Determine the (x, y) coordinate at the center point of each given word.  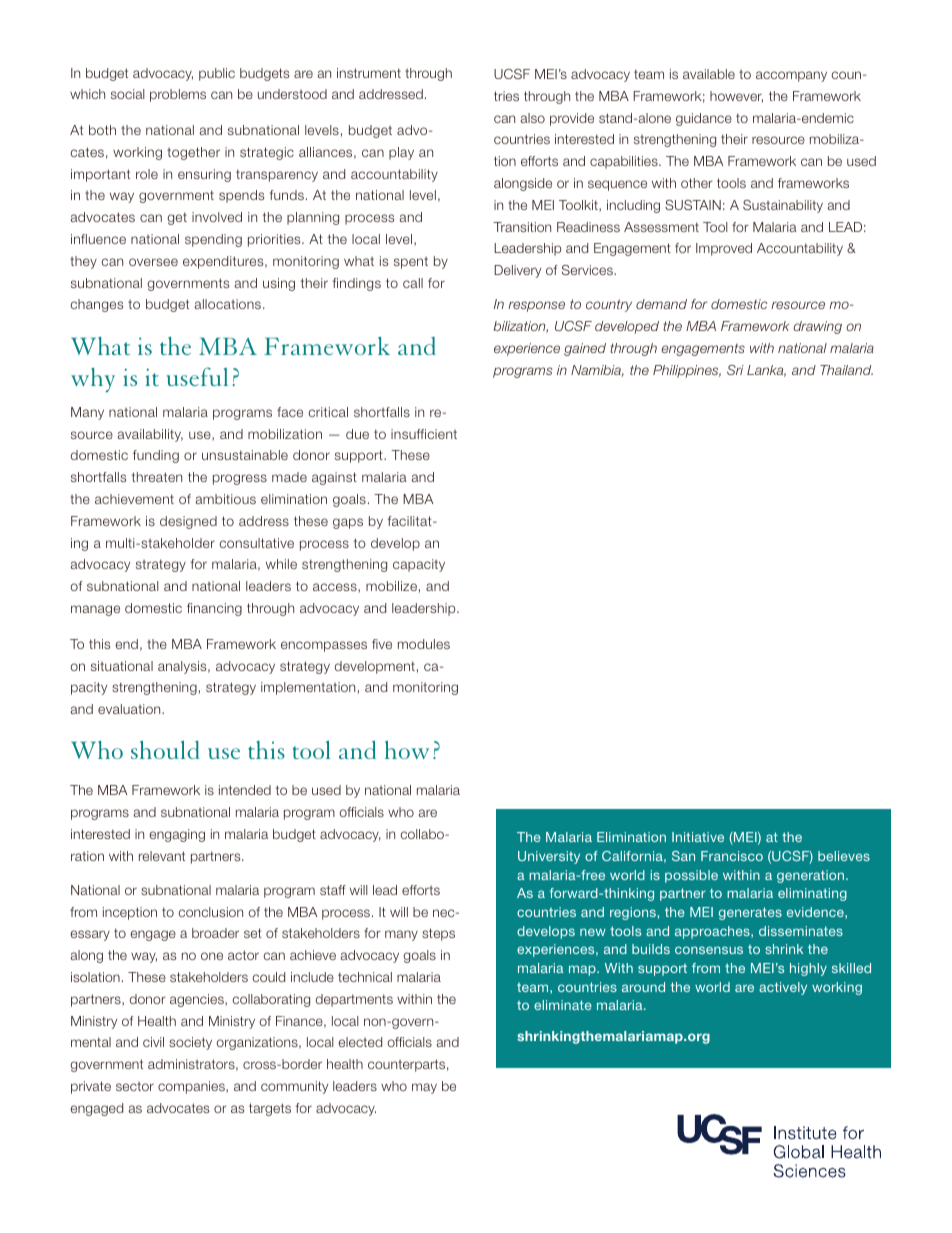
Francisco (732, 856)
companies (192, 1087)
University (549, 857)
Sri (735, 370)
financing (214, 609)
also (533, 118)
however (736, 97)
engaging (177, 835)
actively (783, 988)
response (536, 306)
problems (178, 95)
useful (197, 376)
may (424, 1088)
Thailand (846, 370)
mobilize (391, 586)
